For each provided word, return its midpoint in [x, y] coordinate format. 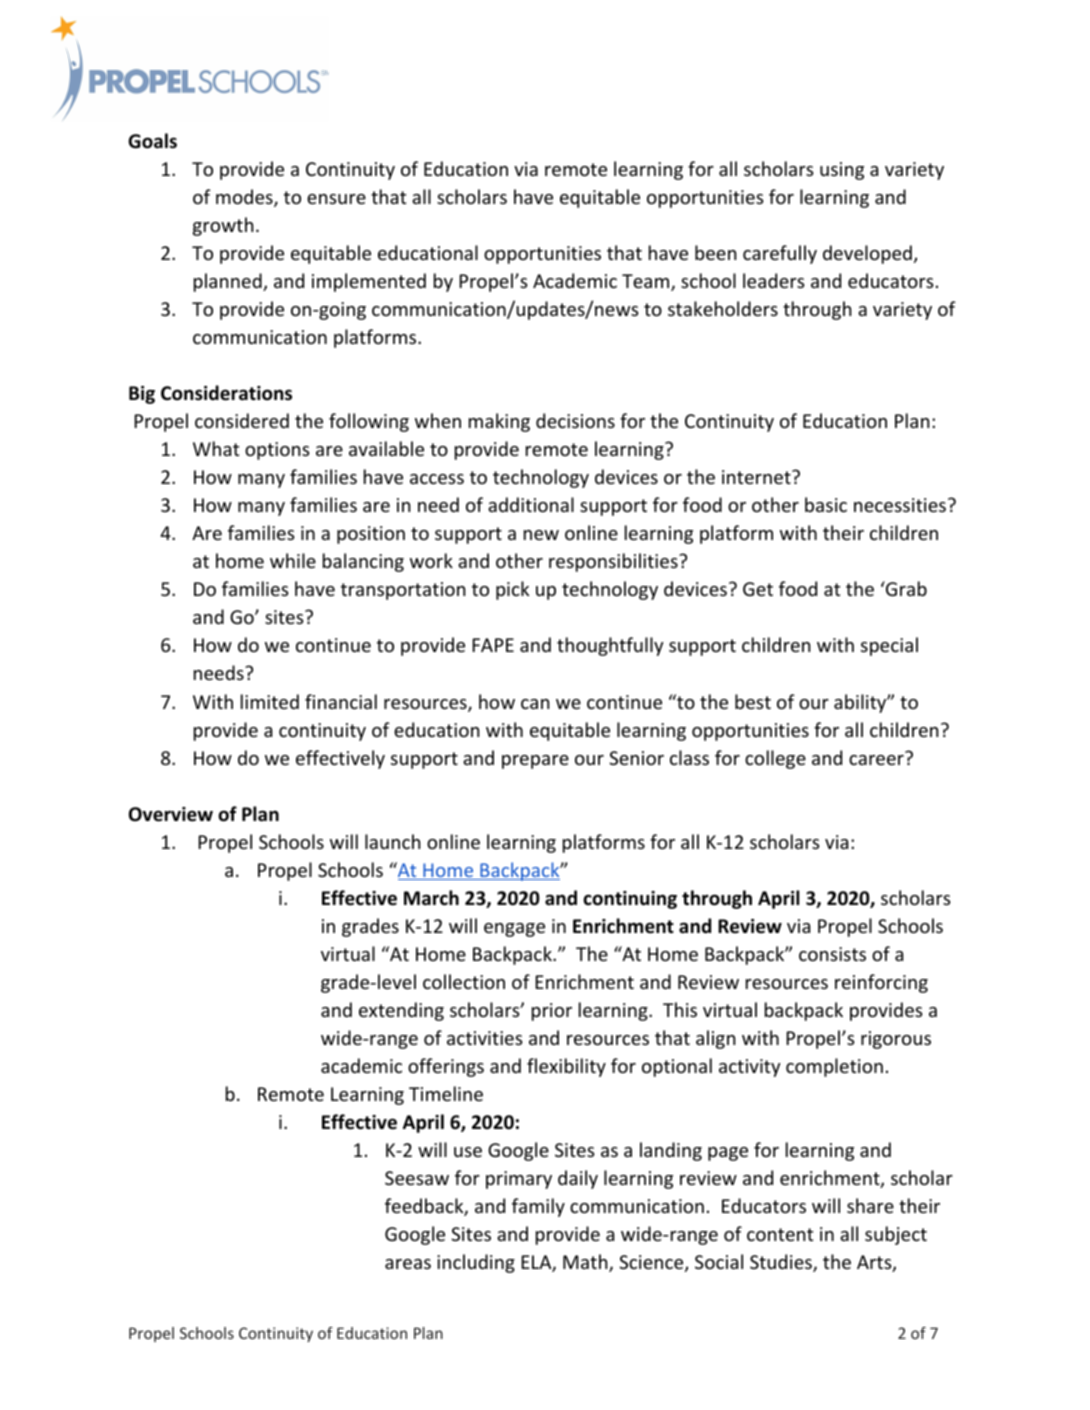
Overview [171, 814]
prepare [535, 762]
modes [245, 198]
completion [834, 1067]
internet [756, 477]
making [499, 422]
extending [401, 1011]
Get [758, 589]
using [842, 171]
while [293, 560]
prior [552, 1012]
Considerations [226, 393]
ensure [336, 199]
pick [512, 590]
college [775, 759]
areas [408, 1264]
